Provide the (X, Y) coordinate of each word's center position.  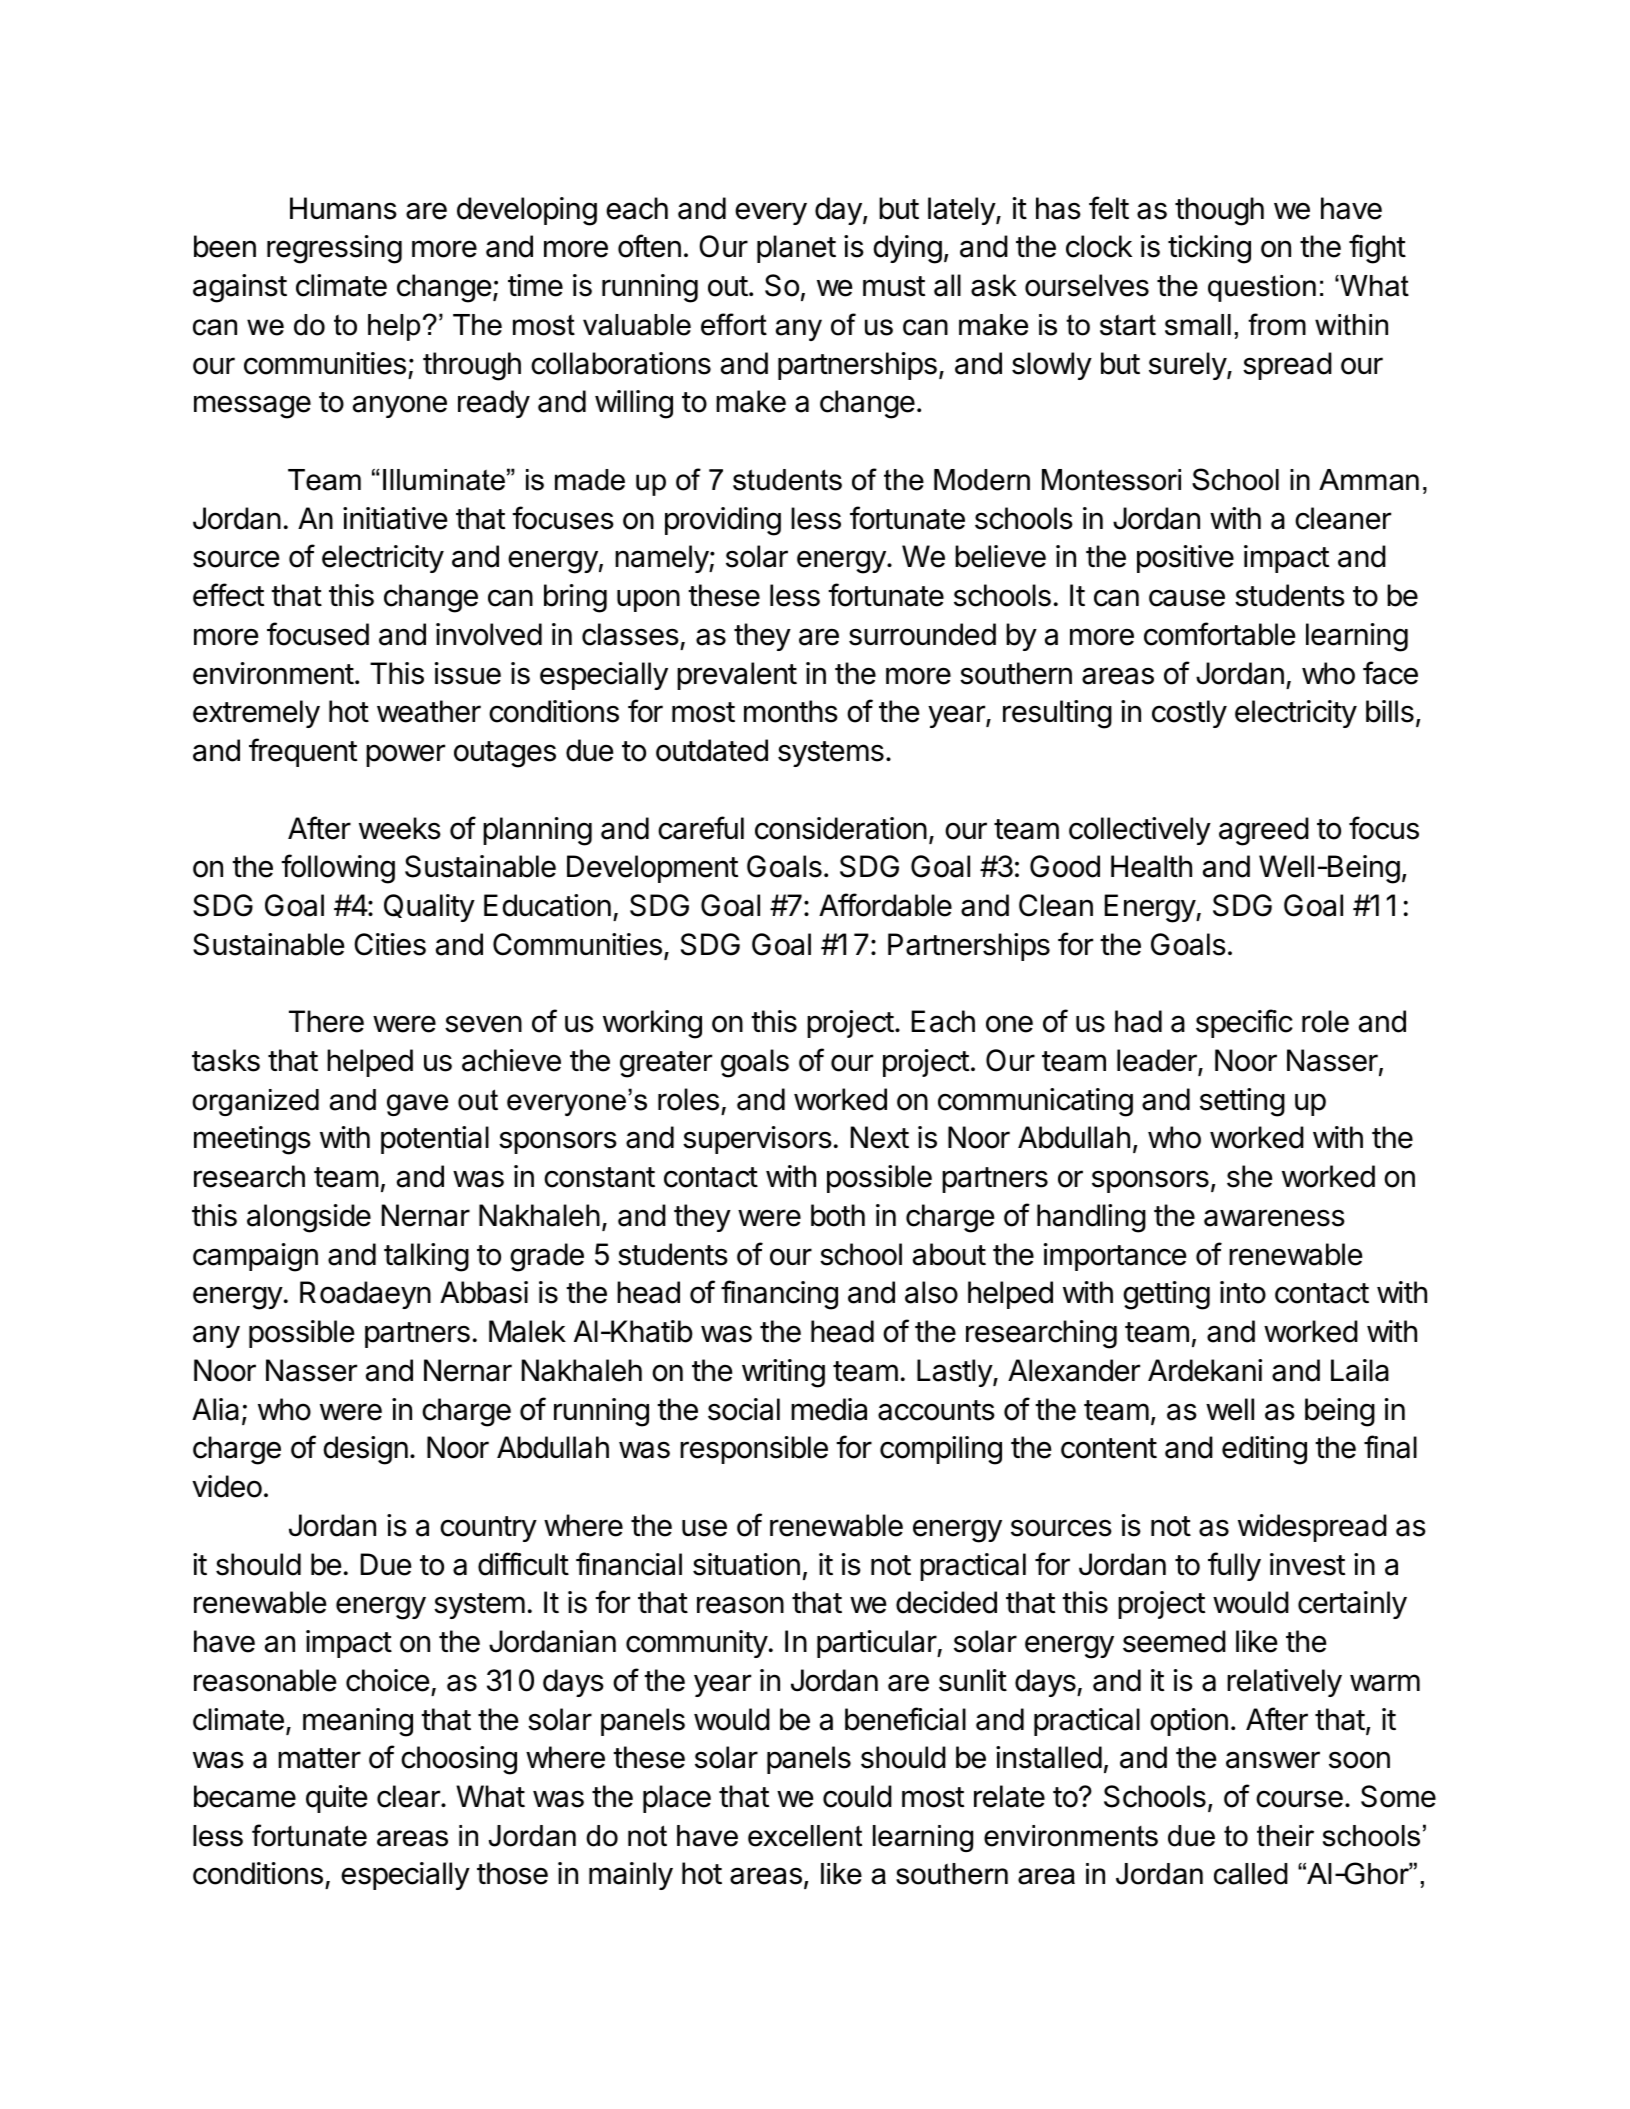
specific (1244, 1023)
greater (666, 1064)
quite (336, 1799)
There (326, 1021)
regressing (334, 249)
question (1262, 288)
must (894, 286)
